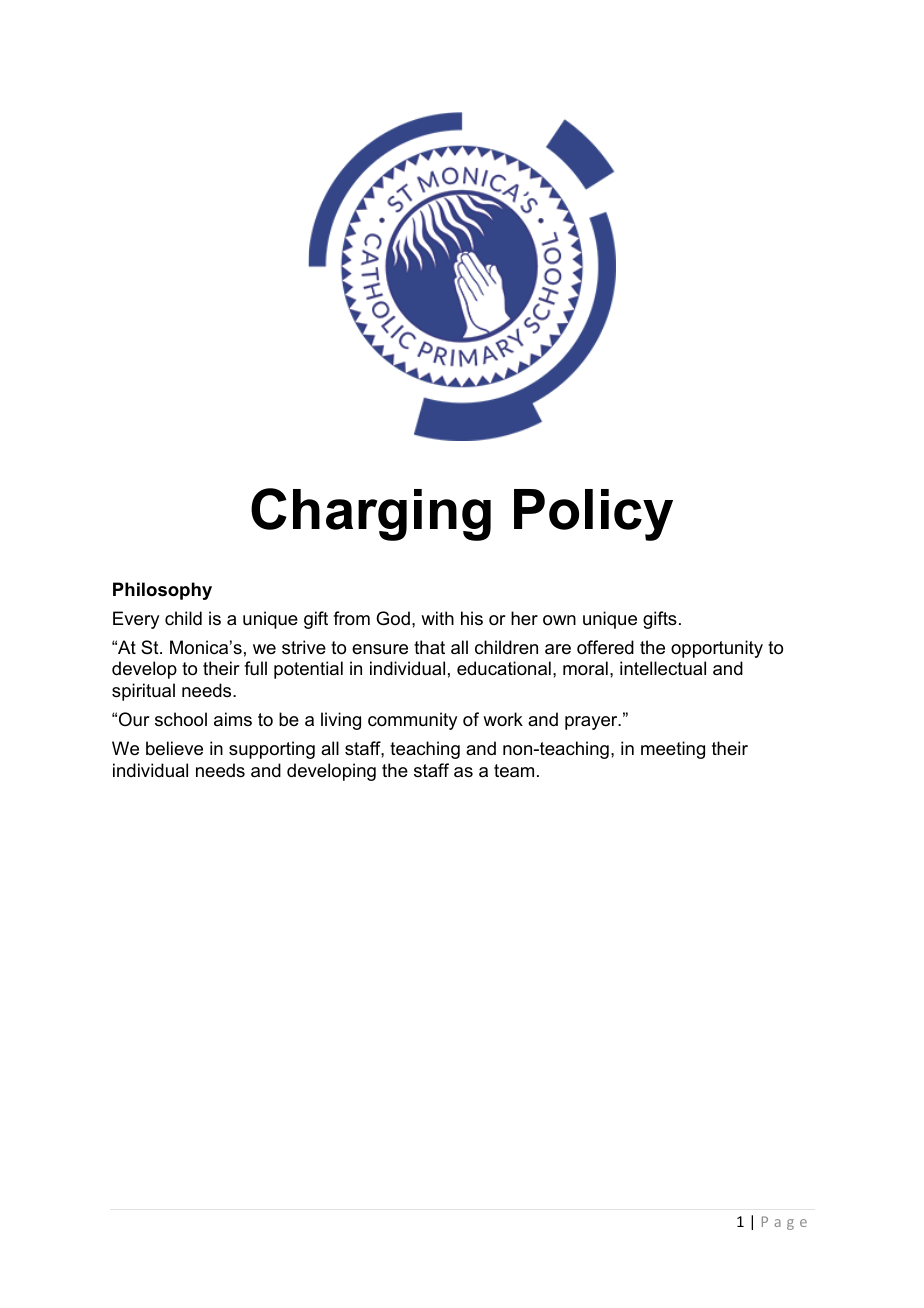  What do you see at coordinates (559, 620) in the screenshot?
I see `own` at bounding box center [559, 620].
